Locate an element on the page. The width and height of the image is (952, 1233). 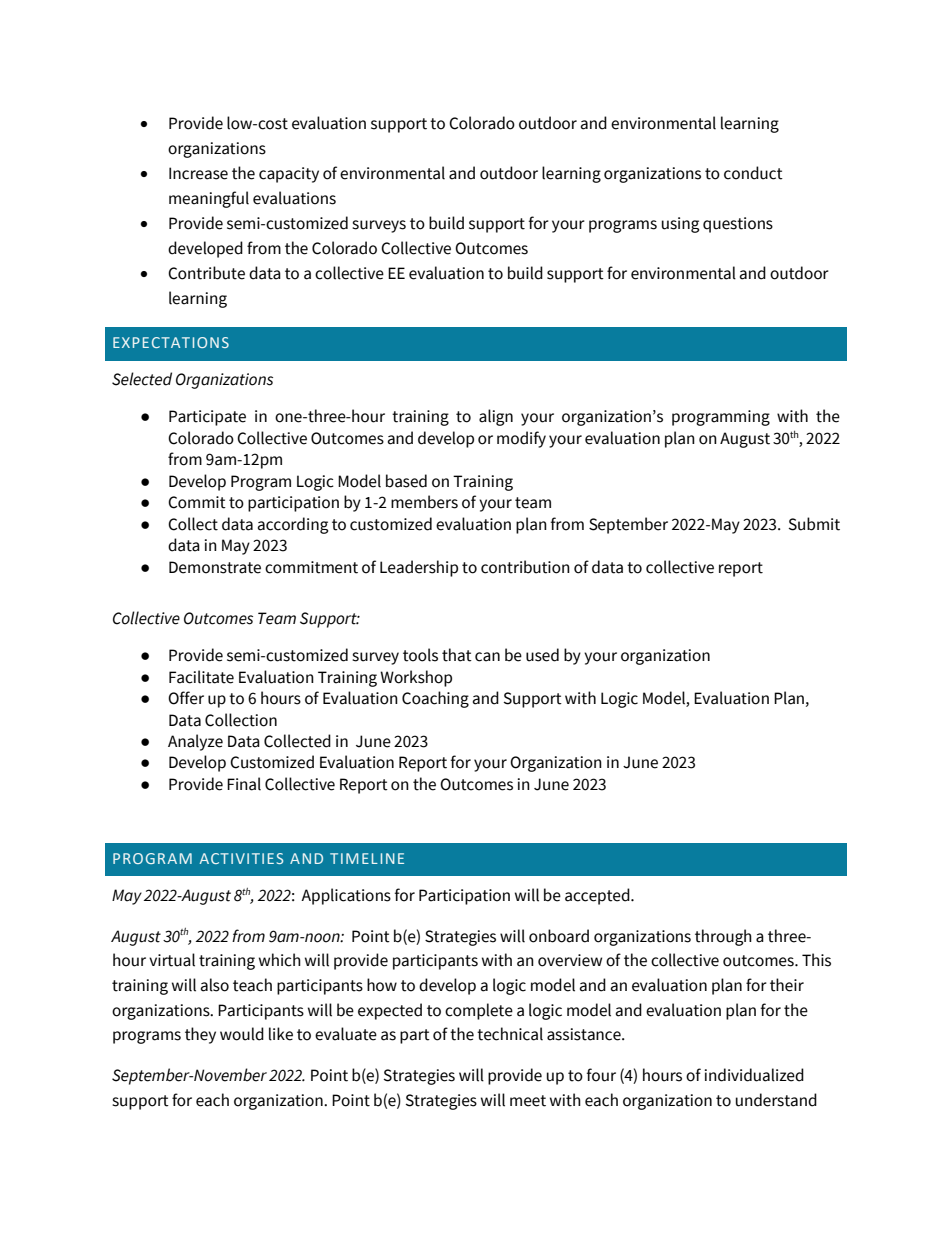
according is located at coordinates (293, 525).
